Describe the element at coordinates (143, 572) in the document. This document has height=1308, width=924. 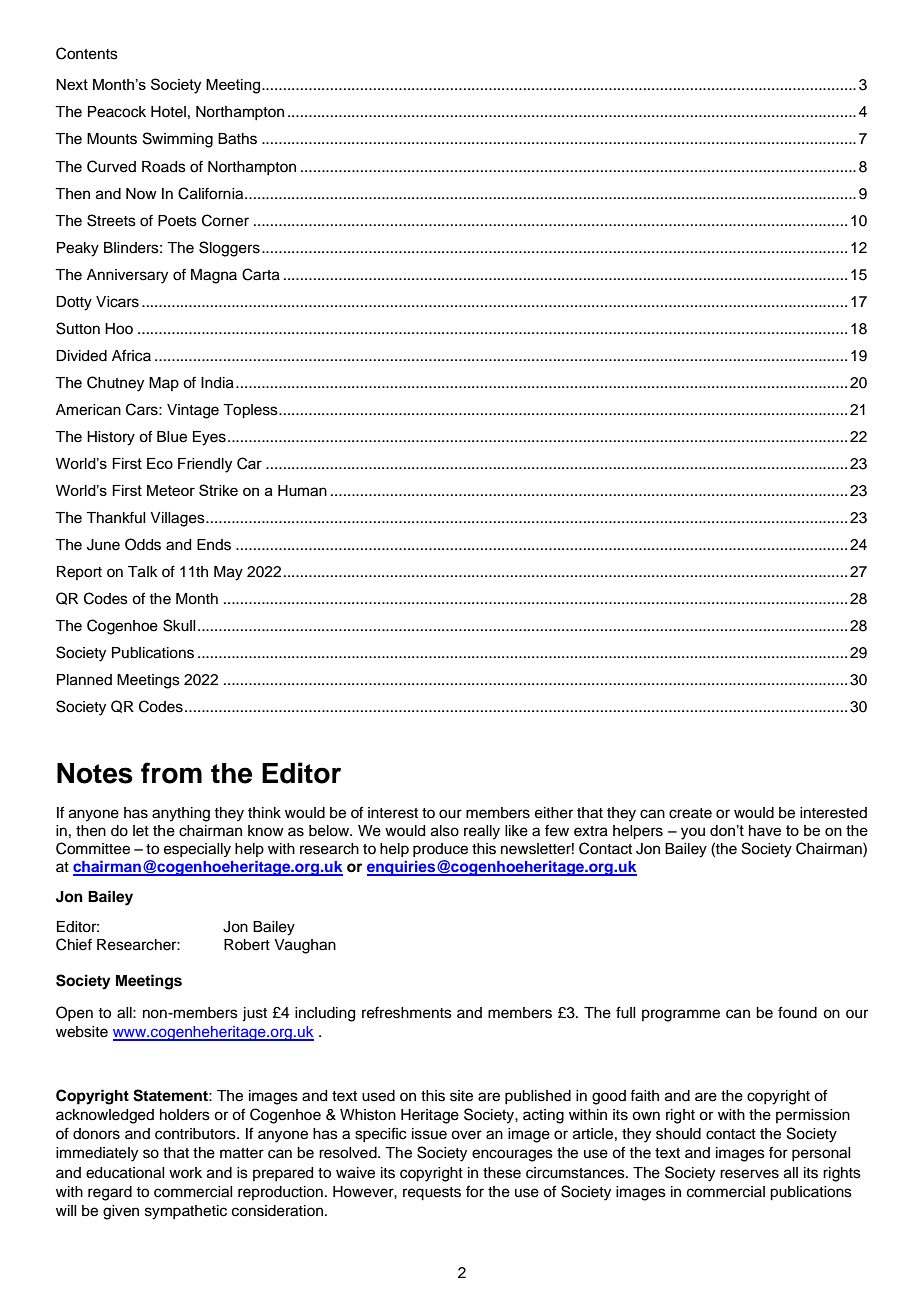
I see `Talk` at that location.
